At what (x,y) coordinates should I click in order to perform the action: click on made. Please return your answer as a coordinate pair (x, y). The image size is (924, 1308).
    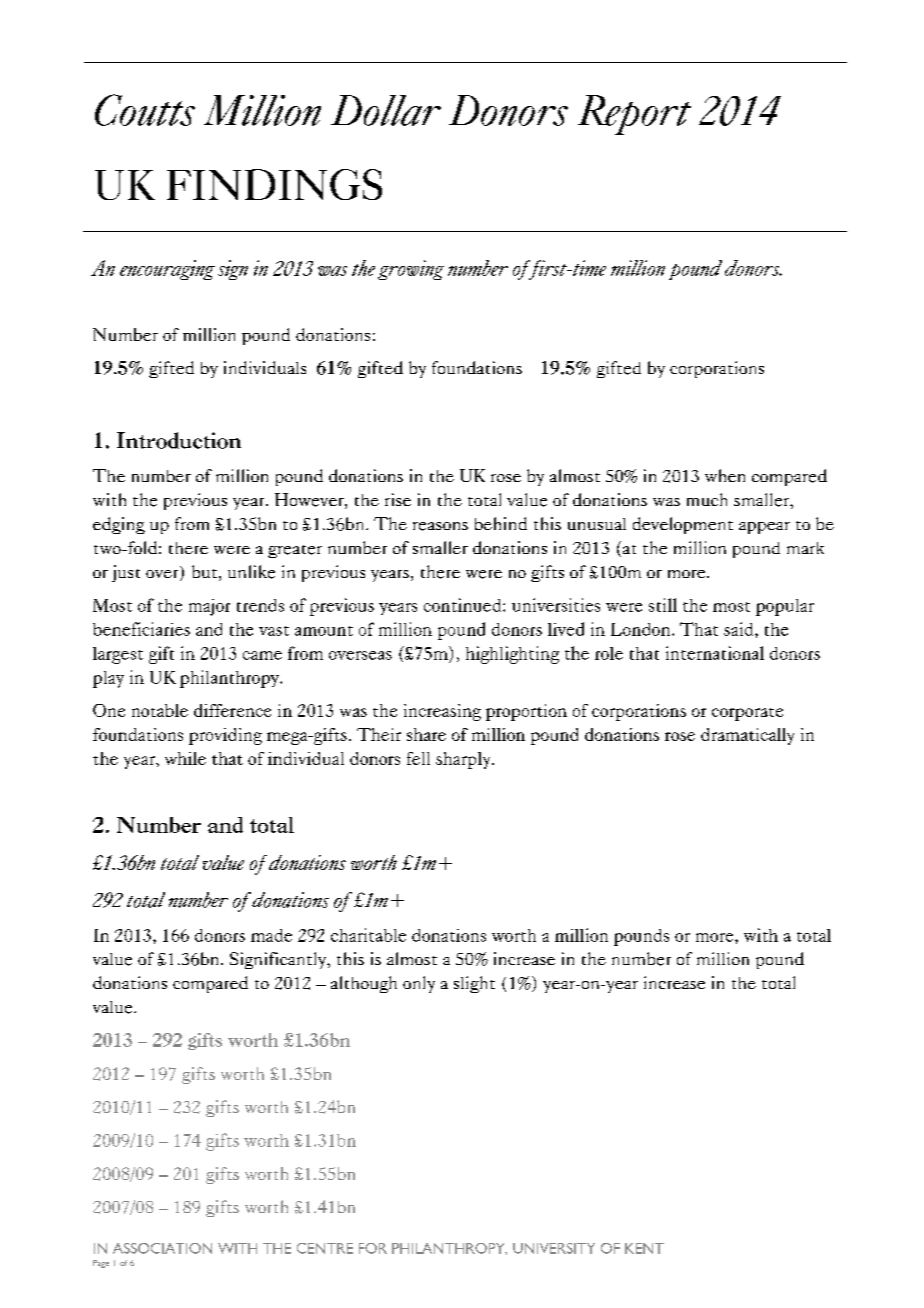
    Looking at the image, I should click on (271, 935).
